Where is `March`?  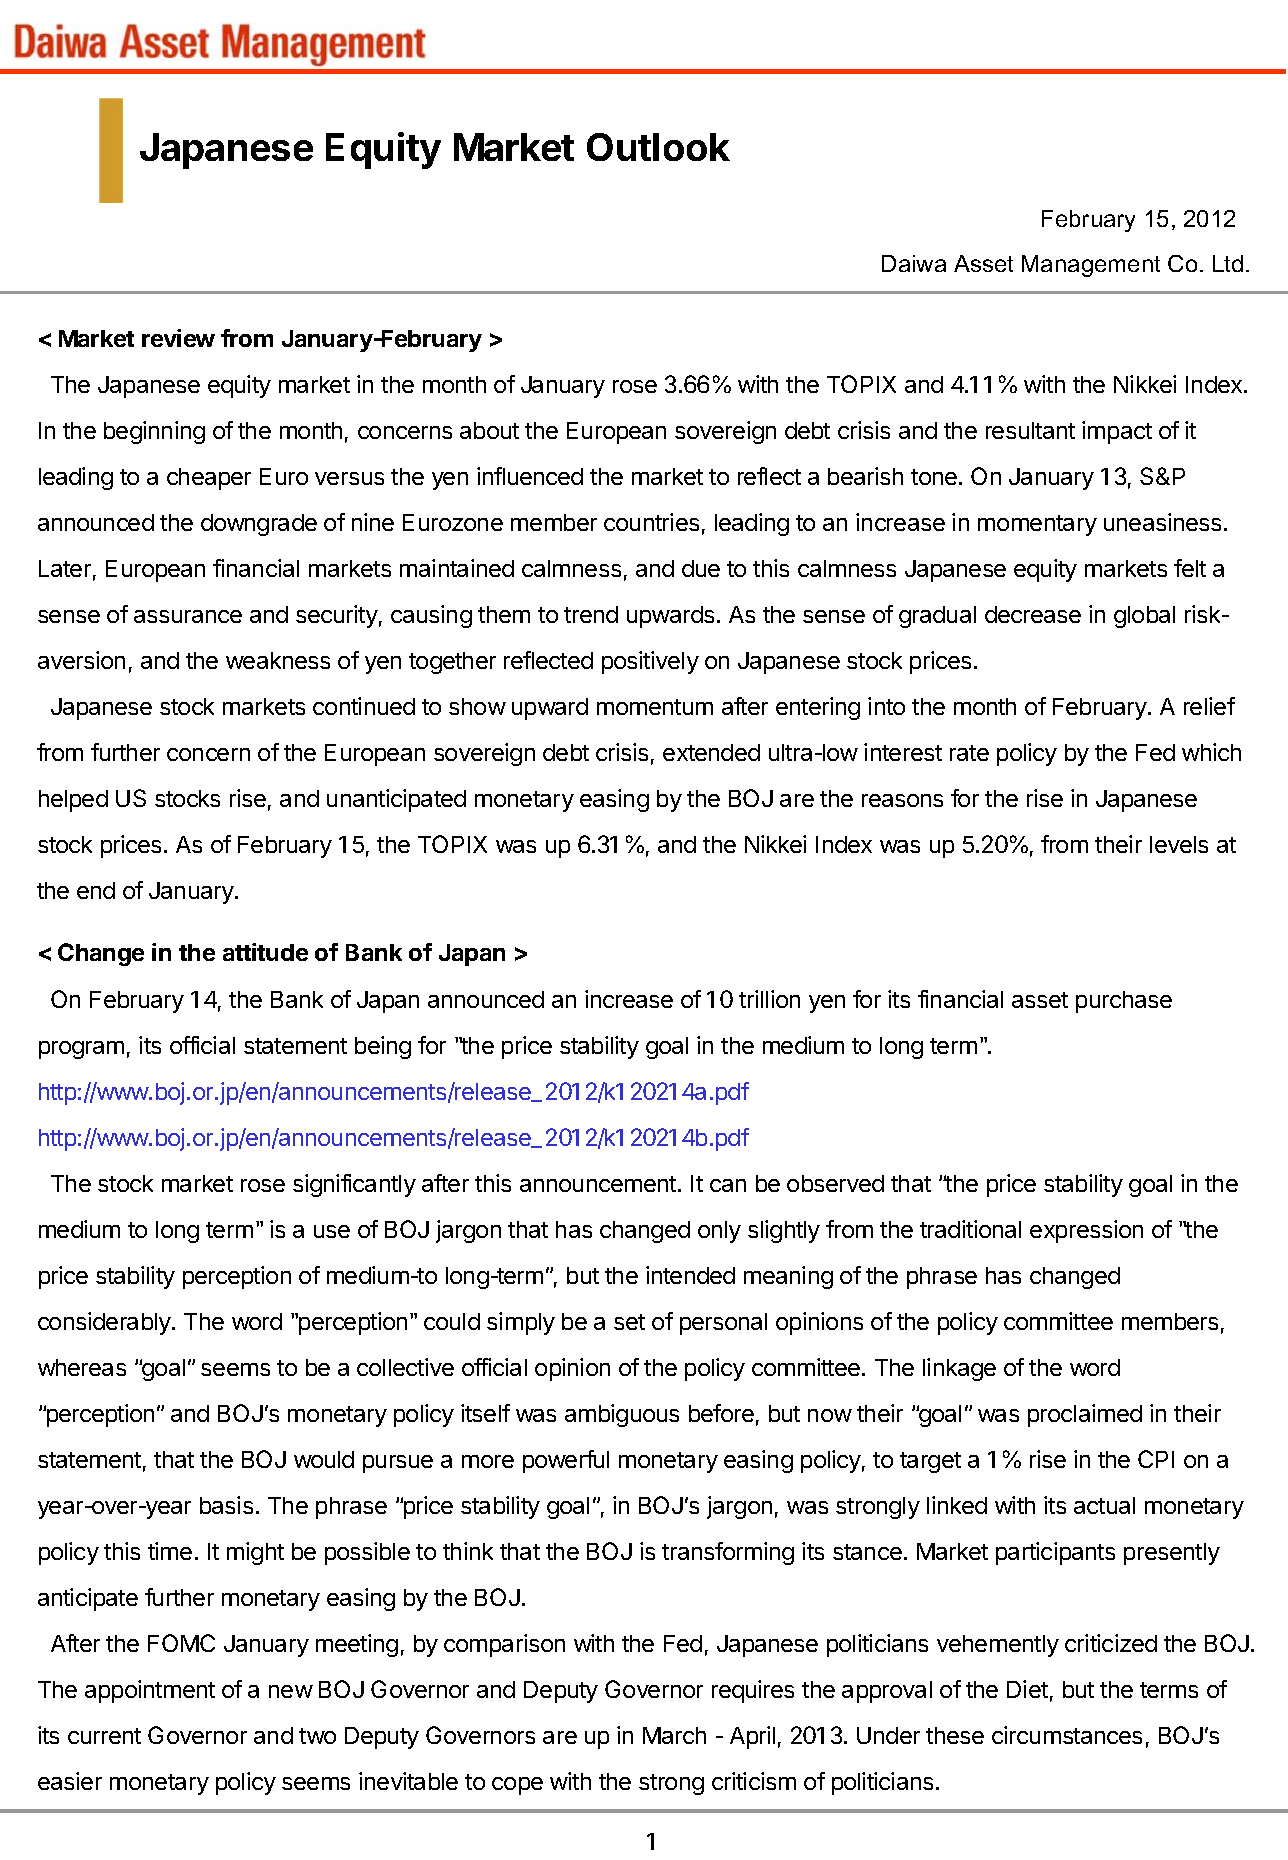
March is located at coordinates (674, 1735).
